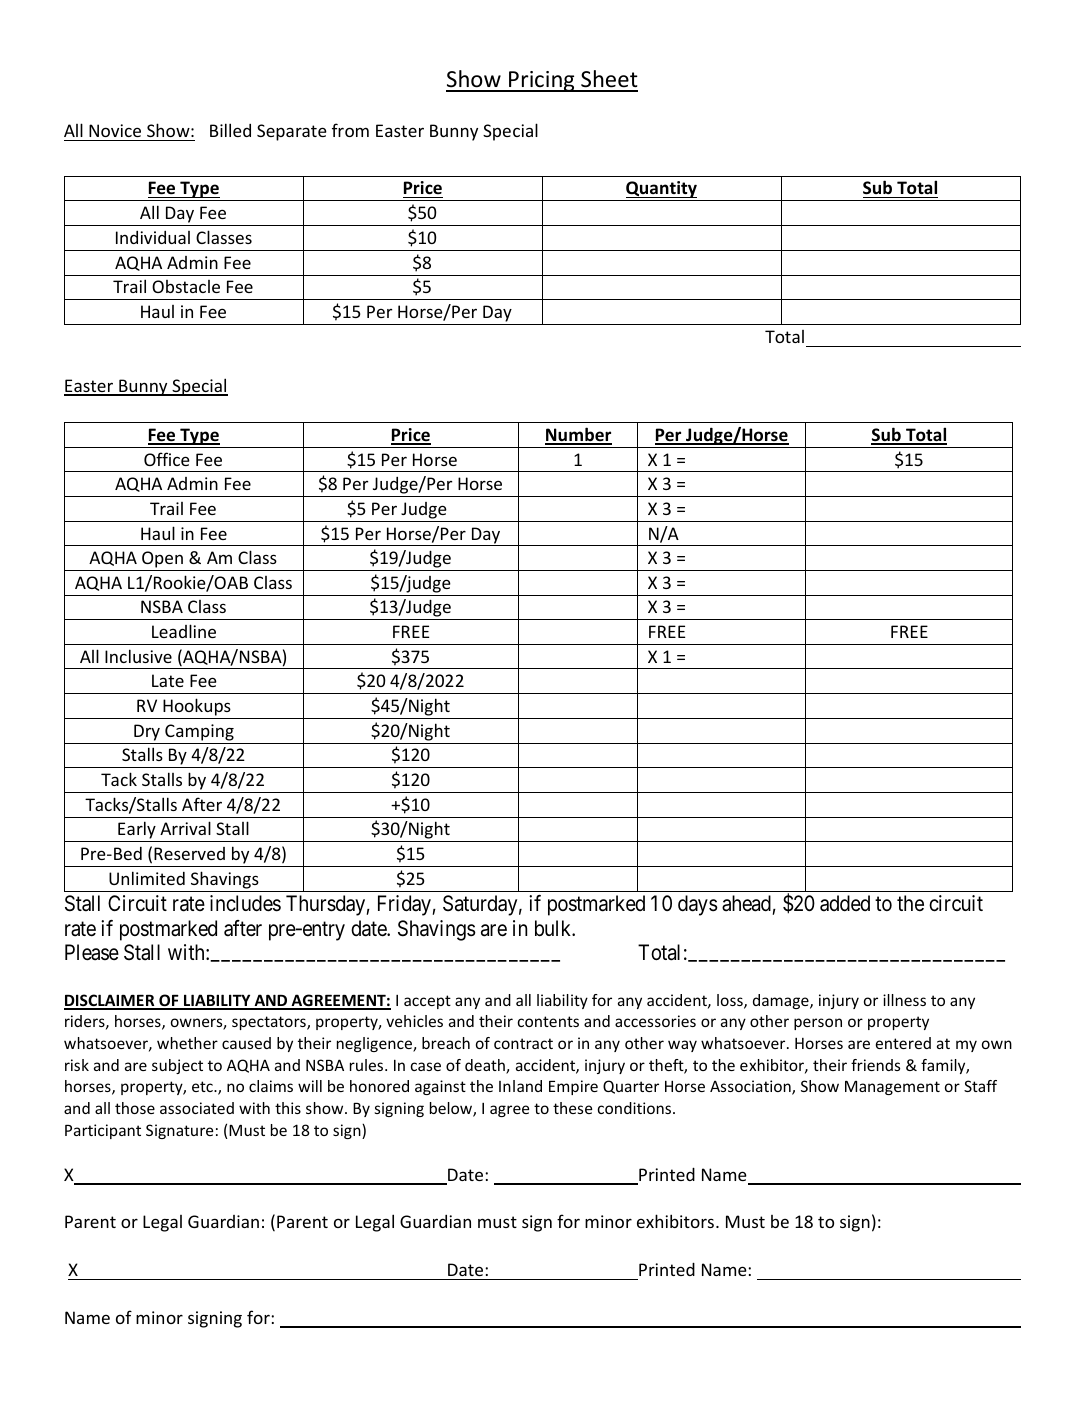 The height and width of the document is (1403, 1084). I want to click on added, so click(845, 903).
